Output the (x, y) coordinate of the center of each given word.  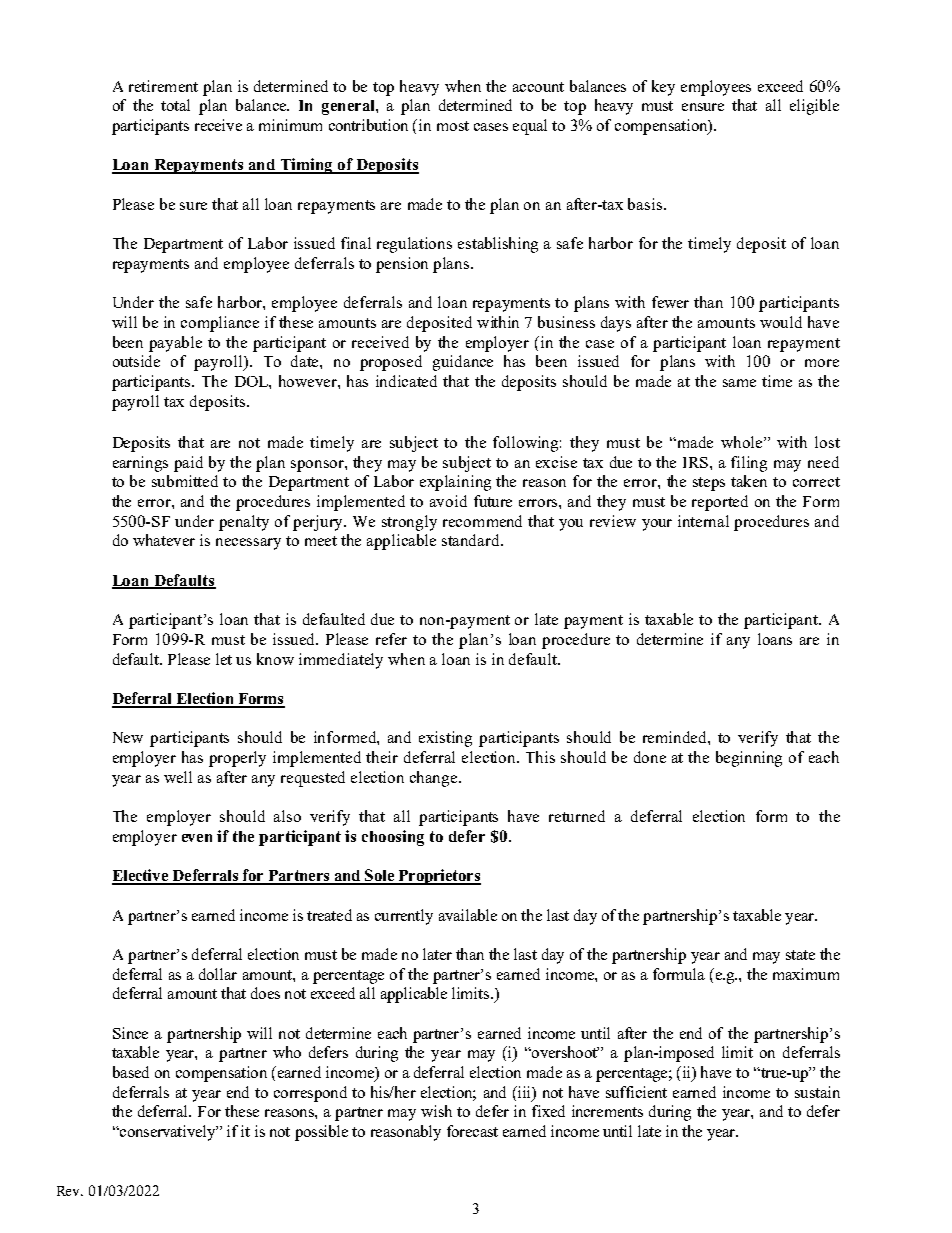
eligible (814, 107)
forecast (472, 1131)
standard (472, 540)
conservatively (167, 1133)
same (739, 383)
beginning (749, 759)
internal (703, 521)
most (453, 126)
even (197, 838)
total (175, 105)
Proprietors (438, 877)
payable (175, 344)
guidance (463, 363)
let (224, 659)
